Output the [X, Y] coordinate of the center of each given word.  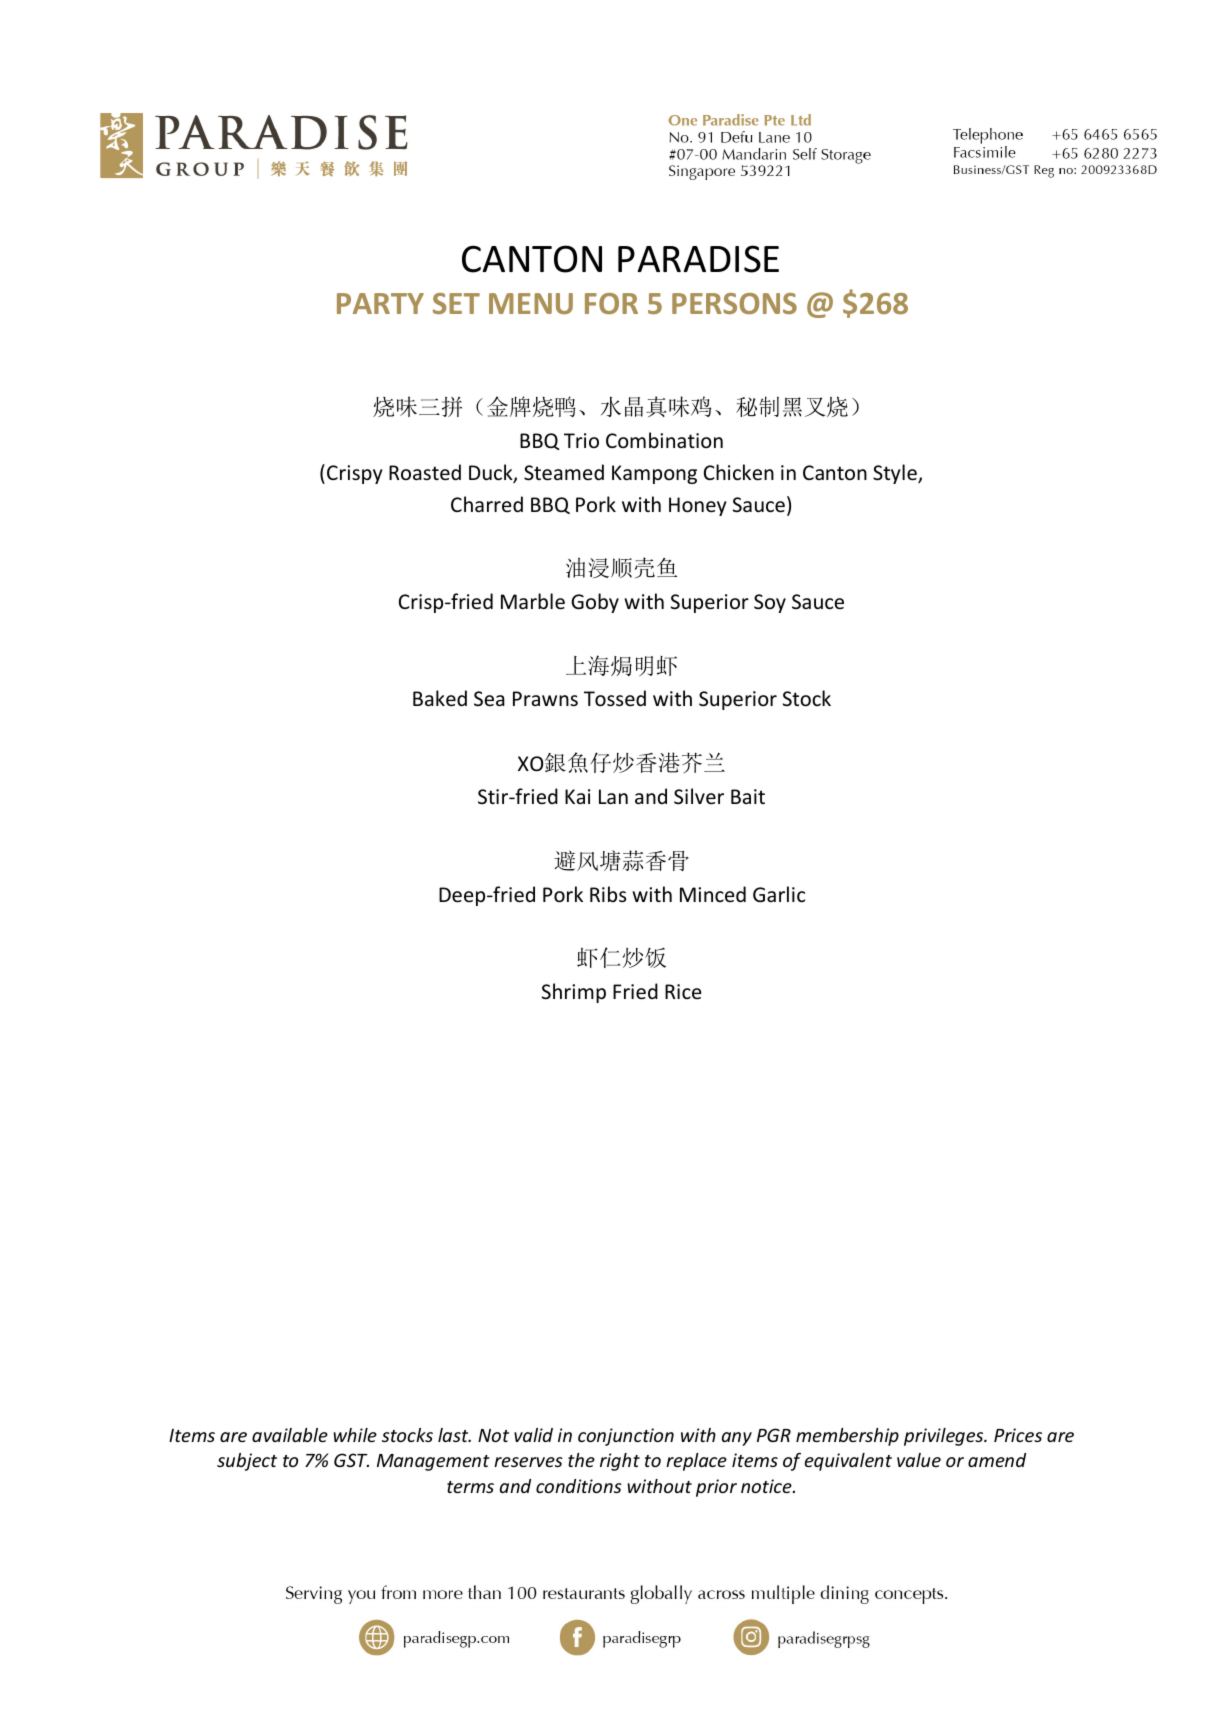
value [919, 1460]
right [620, 1462]
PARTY [380, 303]
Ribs [608, 894]
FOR [611, 303]
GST [351, 1460]
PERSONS [734, 303]
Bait [748, 796]
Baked [440, 698]
